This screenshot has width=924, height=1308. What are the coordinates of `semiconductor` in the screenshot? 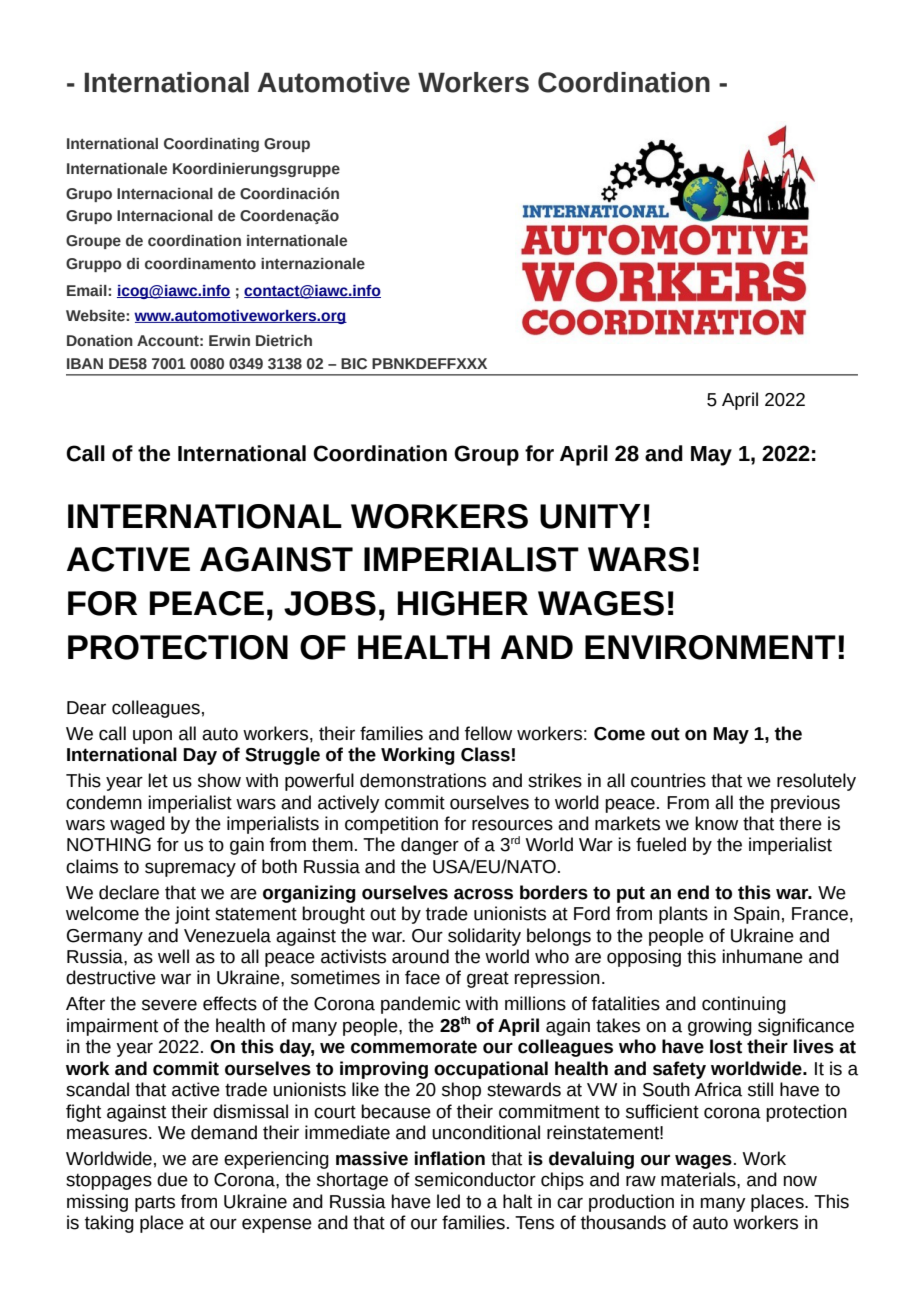 It's located at (475, 1179).
